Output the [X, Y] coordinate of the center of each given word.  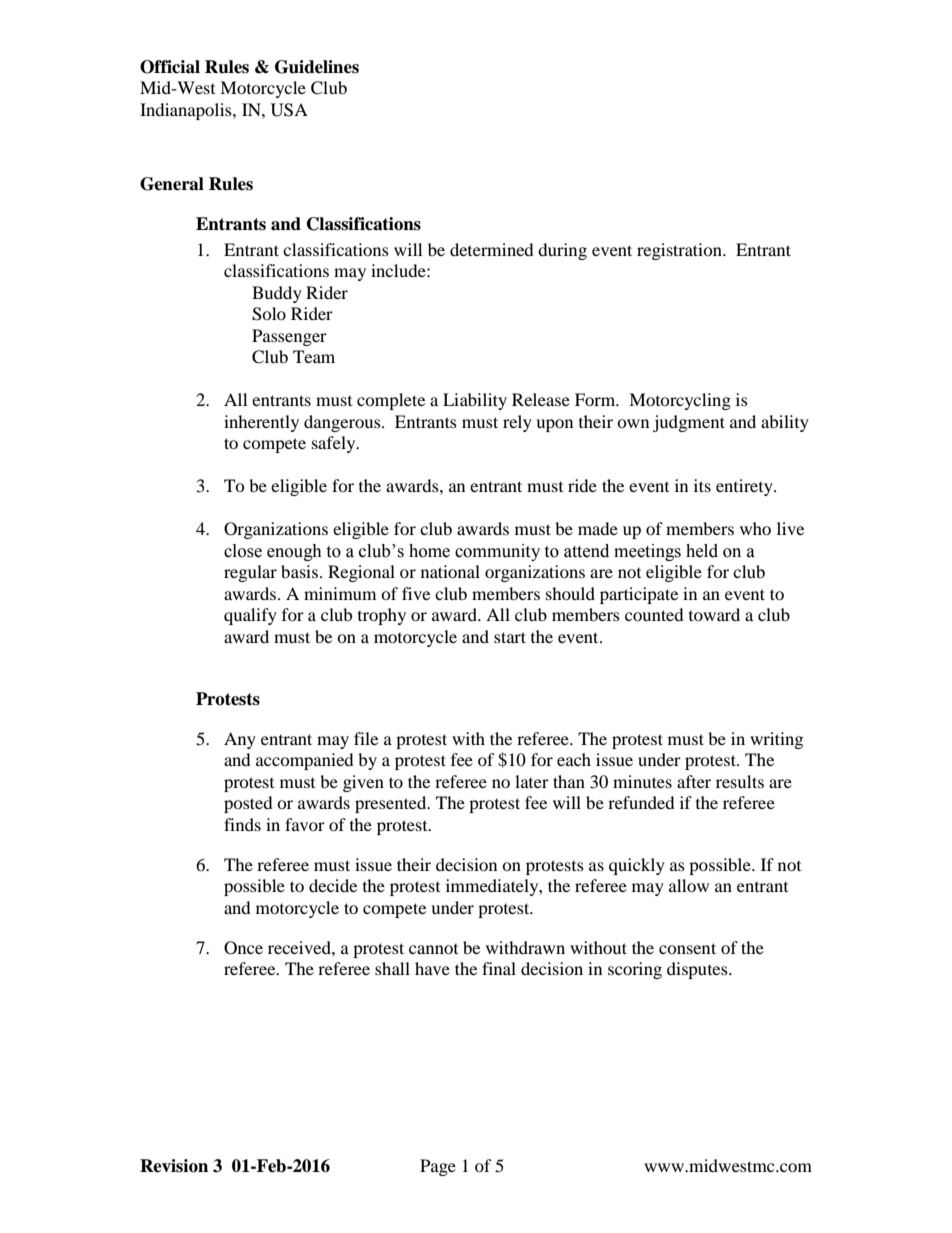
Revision [174, 1166]
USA [289, 110]
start [510, 637]
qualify [250, 616]
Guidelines [317, 67]
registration [680, 251]
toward [714, 614]
